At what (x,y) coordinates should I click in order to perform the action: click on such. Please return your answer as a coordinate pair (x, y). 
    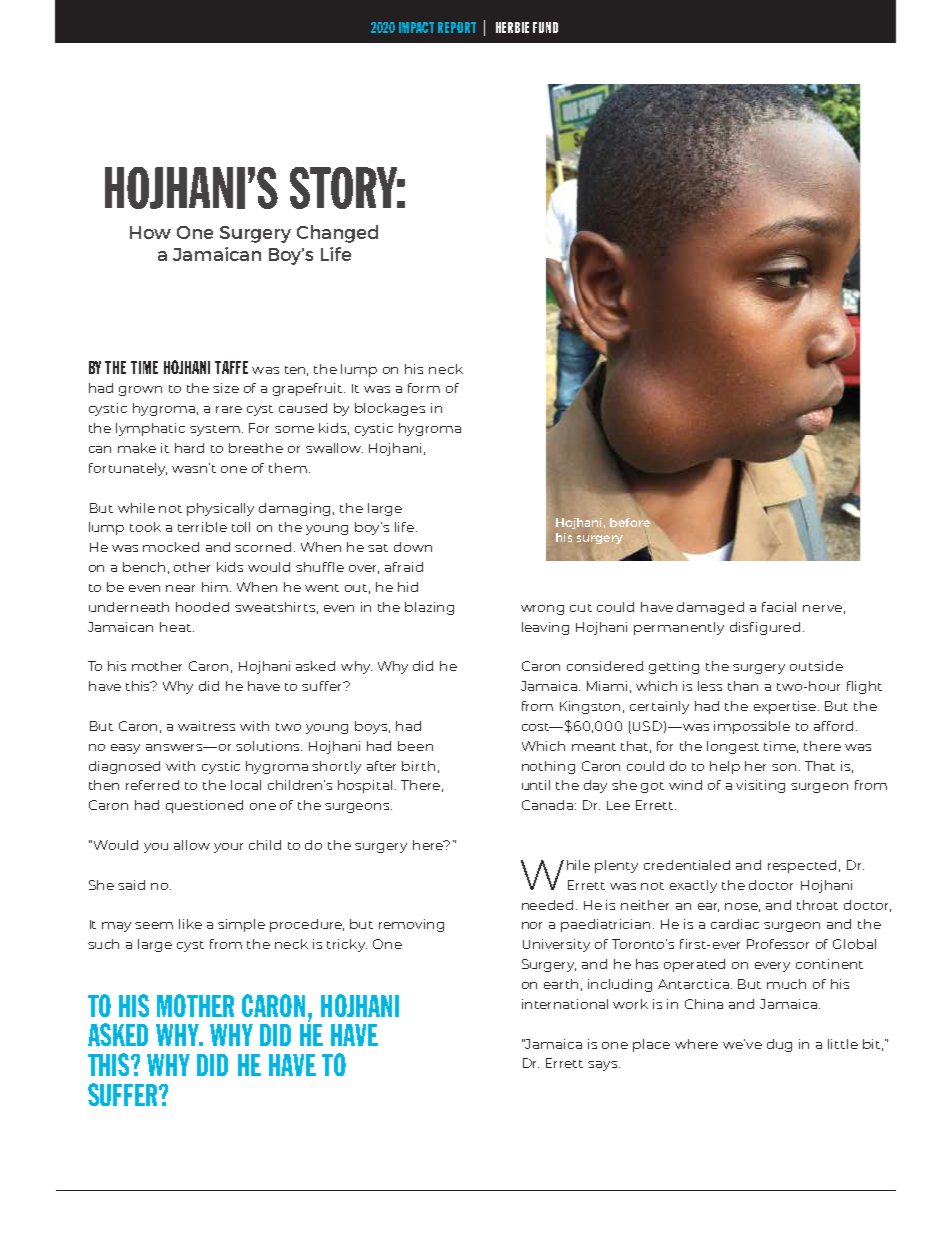
    Looking at the image, I should click on (103, 944).
